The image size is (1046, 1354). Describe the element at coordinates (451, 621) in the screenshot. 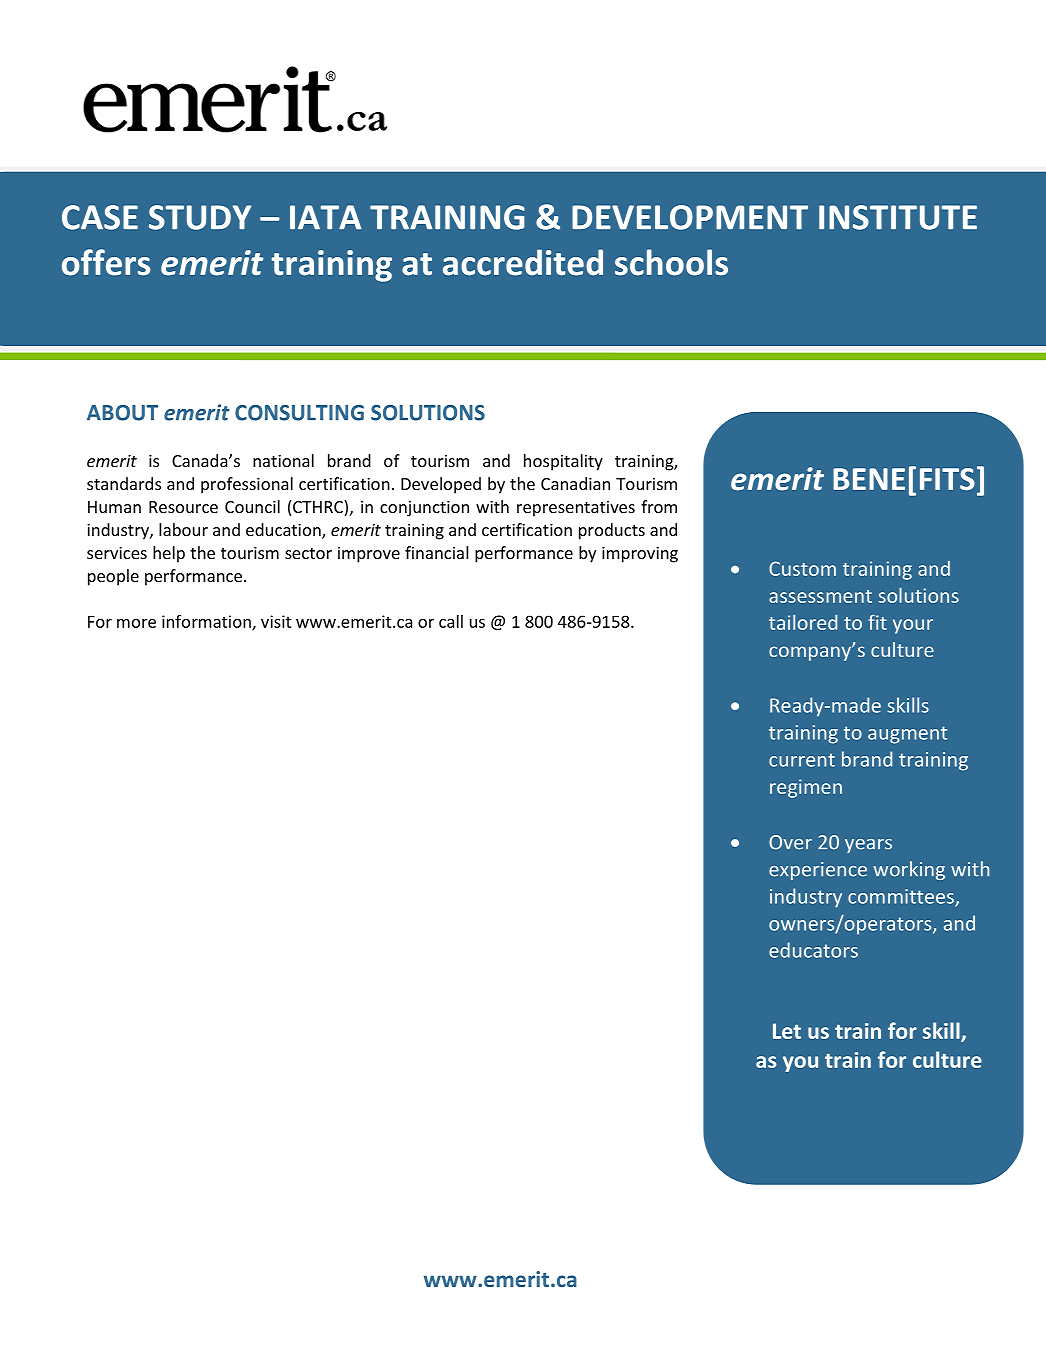

I see `call` at that location.
